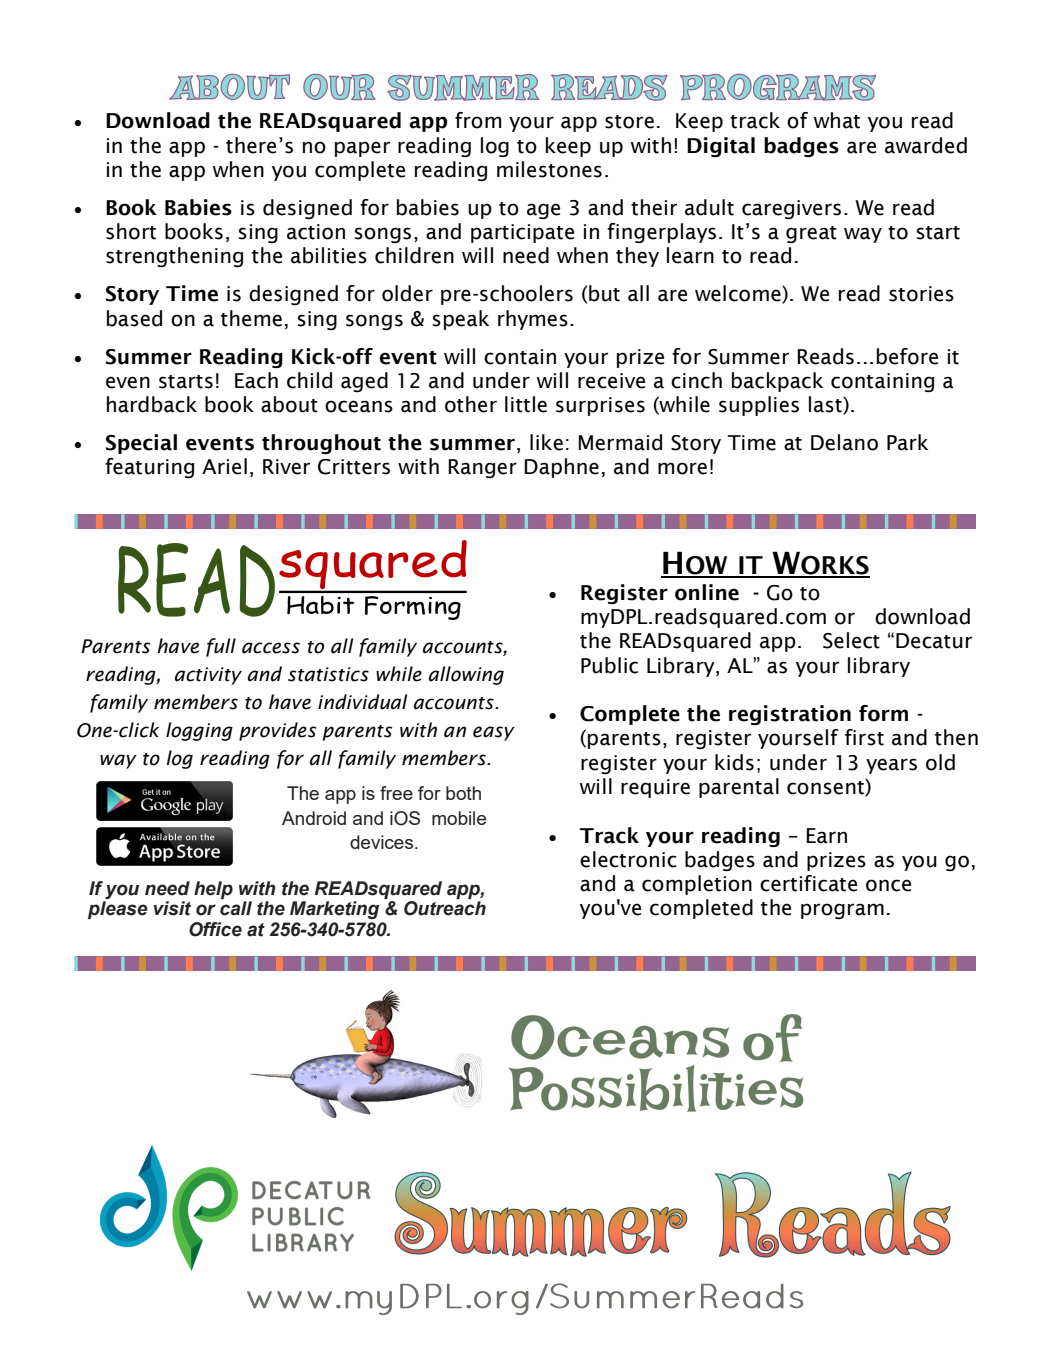  I want to click on what, so click(837, 120).
